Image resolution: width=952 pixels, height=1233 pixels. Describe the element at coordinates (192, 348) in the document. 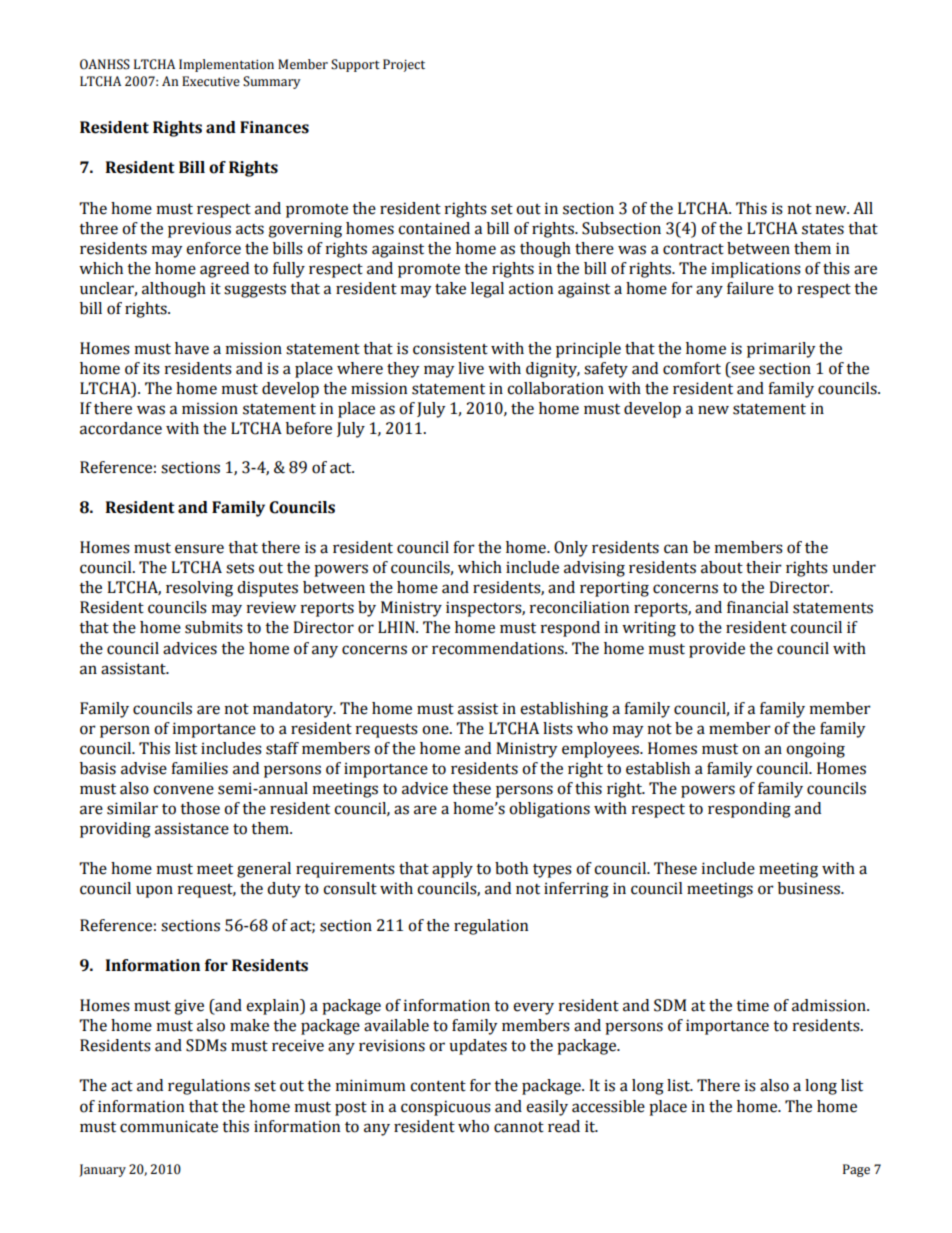

I see `have` at that location.
